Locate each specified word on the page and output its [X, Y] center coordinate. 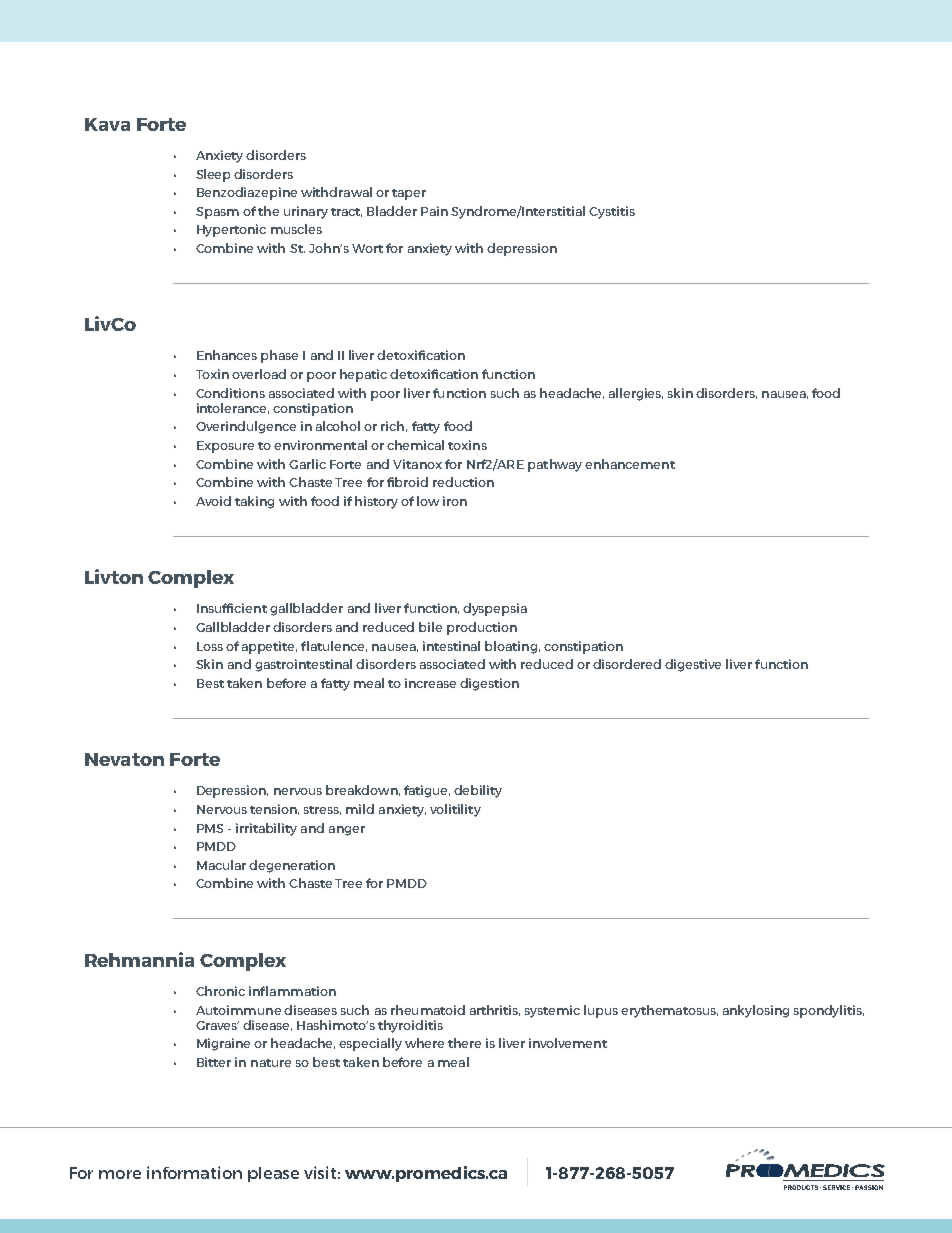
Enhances [227, 355]
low [428, 501]
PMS [210, 828]
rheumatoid [428, 1010]
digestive [693, 665]
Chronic [220, 991]
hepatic [363, 375]
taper [409, 194]
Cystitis [612, 212]
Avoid [213, 501]
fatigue [427, 791]
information [194, 1172]
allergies [636, 394]
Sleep [213, 175]
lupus [601, 1011]
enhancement [630, 464]
